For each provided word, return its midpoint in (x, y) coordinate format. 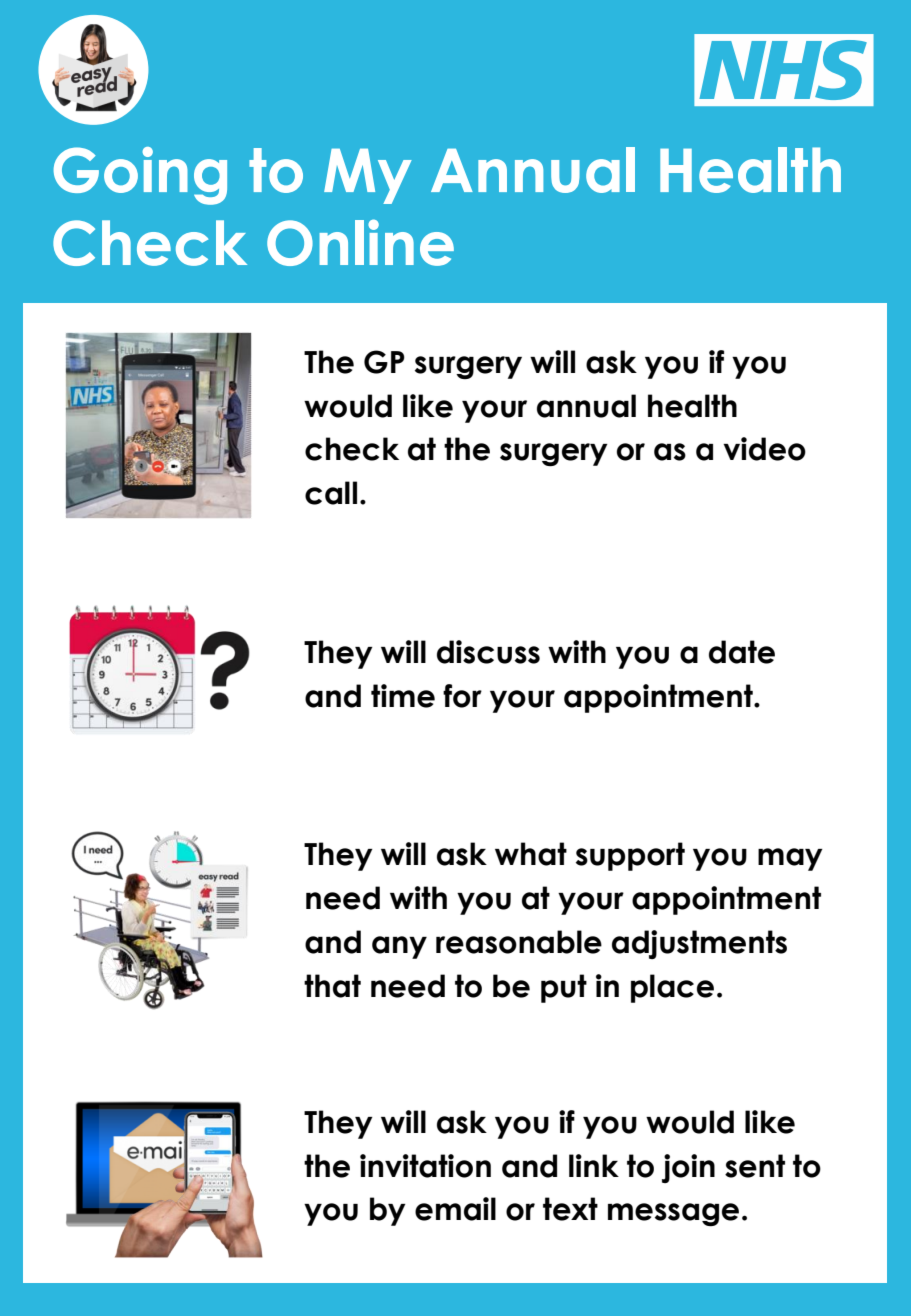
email (455, 1209)
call (331, 493)
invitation (425, 1166)
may (790, 859)
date (742, 652)
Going (140, 176)
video (764, 449)
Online (360, 242)
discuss (488, 652)
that (332, 986)
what (531, 854)
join (688, 1168)
